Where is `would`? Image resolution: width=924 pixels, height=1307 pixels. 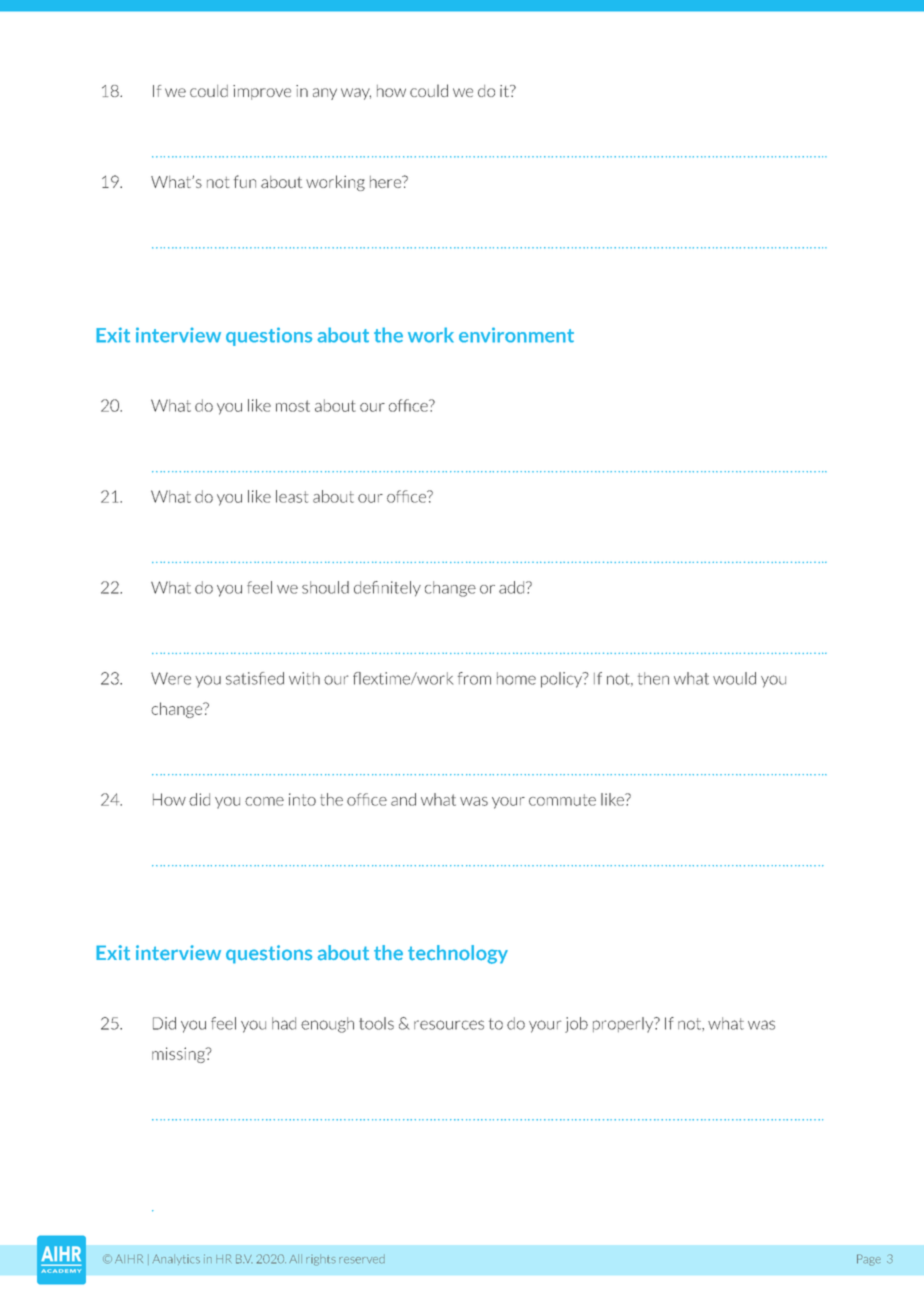 would is located at coordinates (734, 678).
